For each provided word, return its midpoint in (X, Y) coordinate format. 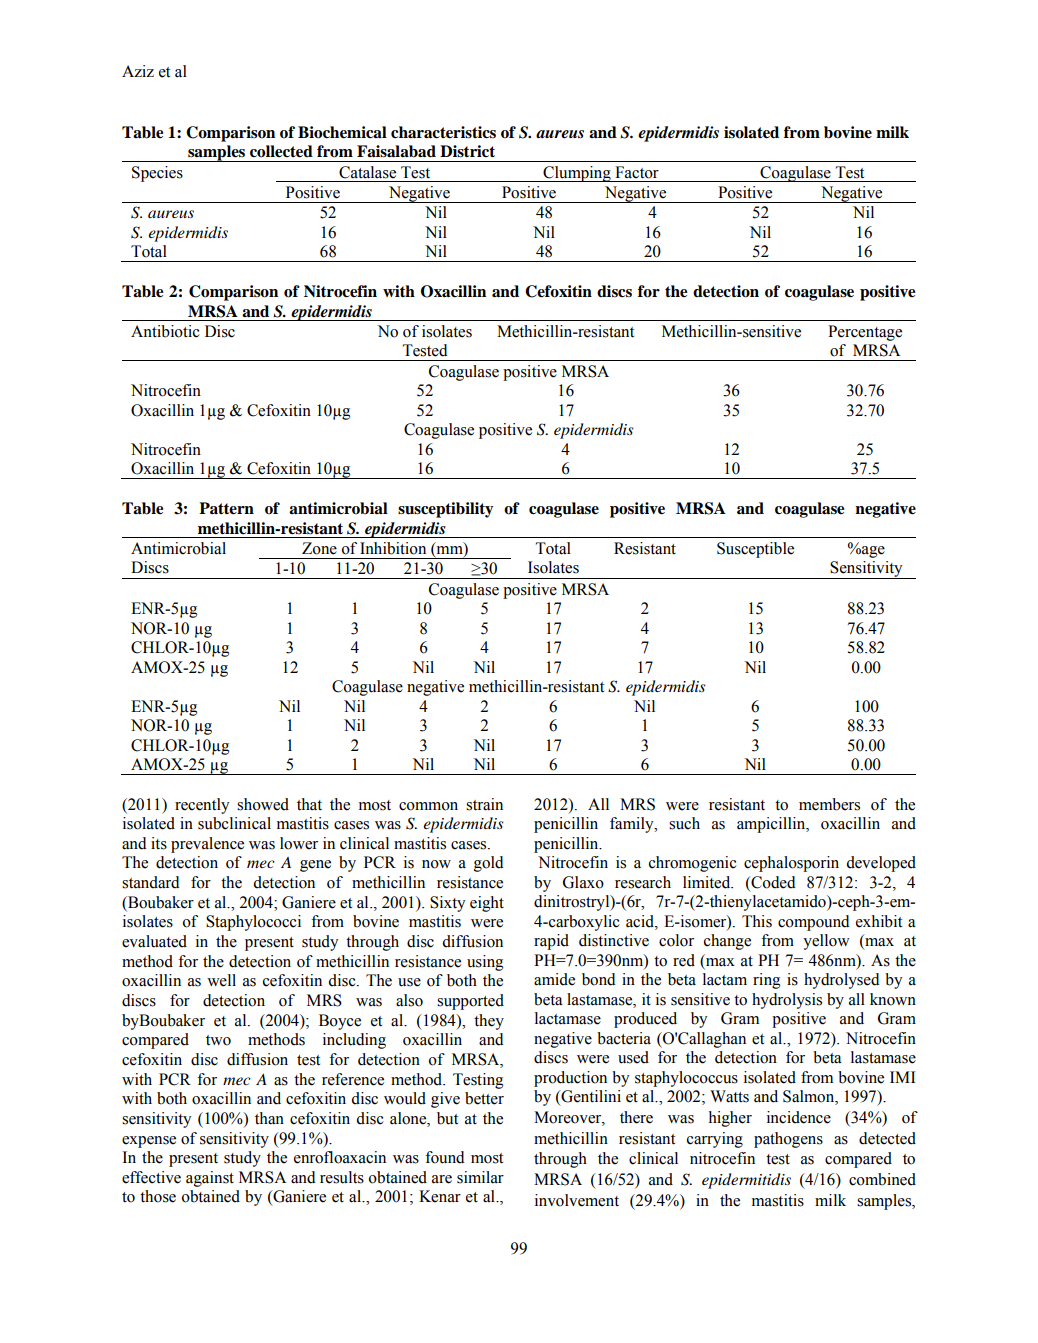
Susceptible (755, 550)
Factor (637, 172)
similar (480, 1177)
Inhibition (393, 548)
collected (281, 151)
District (467, 151)
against (210, 1179)
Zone (319, 548)
